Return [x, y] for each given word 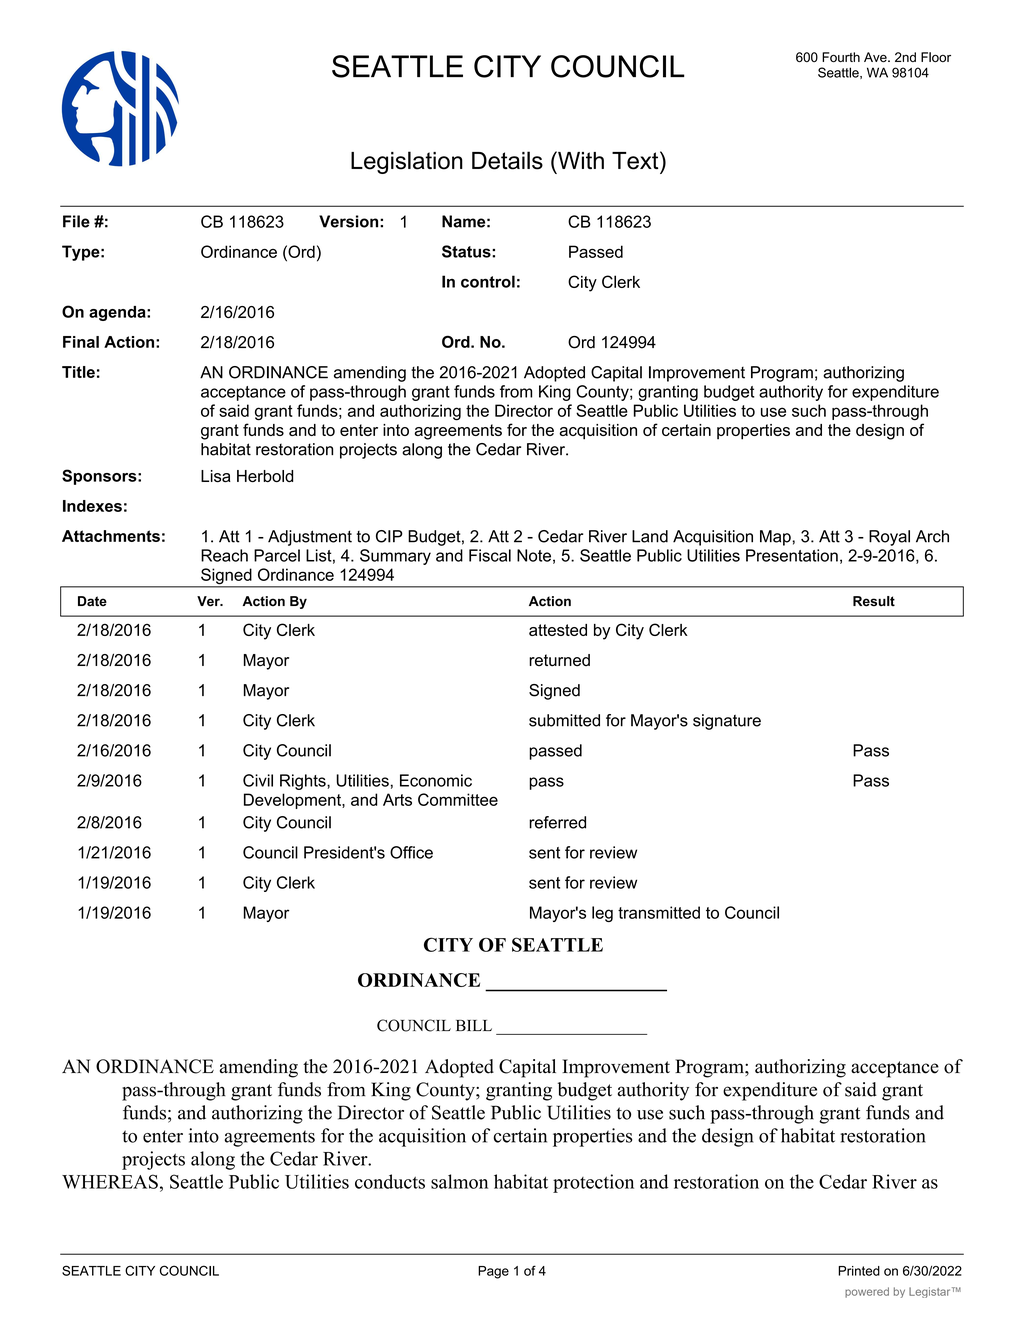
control [488, 281]
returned [559, 660]
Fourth [841, 57]
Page [493, 1272]
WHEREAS [110, 1181]
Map [776, 538]
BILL [474, 1025]
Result [874, 601]
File [76, 221]
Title [78, 372]
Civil [258, 780]
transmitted [659, 912]
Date [92, 601]
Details [507, 160]
